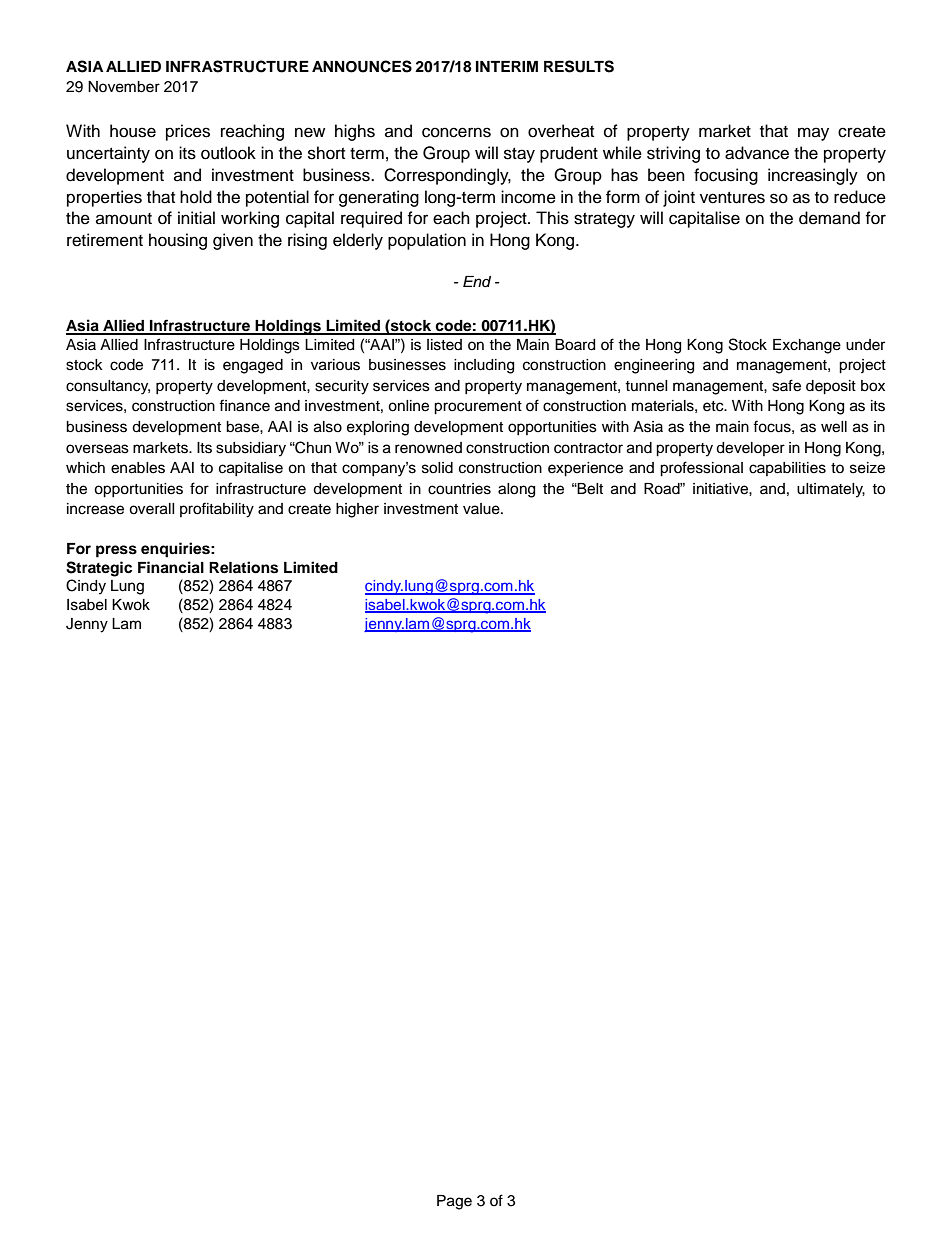 This page has width=952, height=1233. I want to click on End, so click(477, 281).
